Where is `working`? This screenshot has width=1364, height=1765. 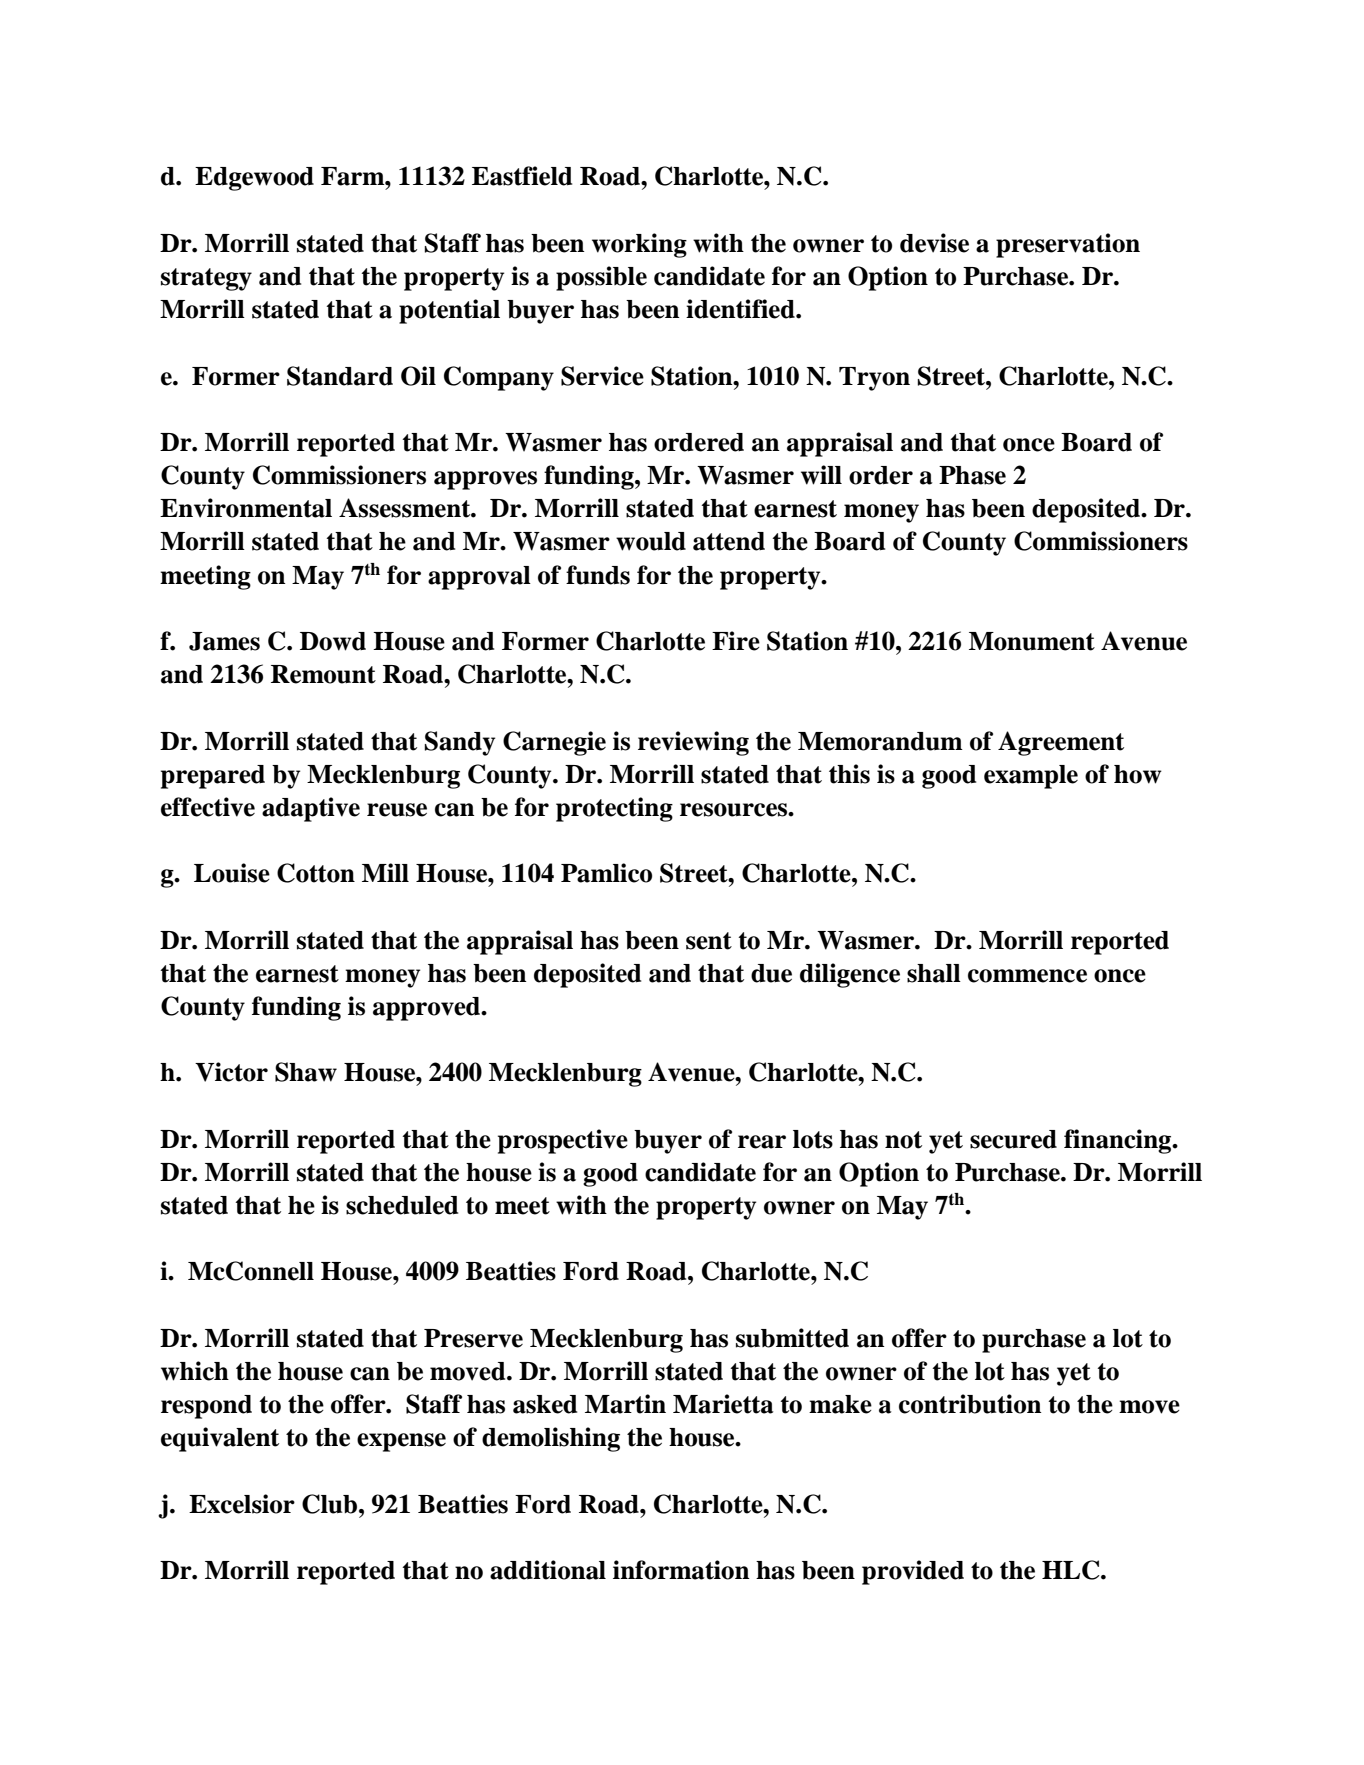
working is located at coordinates (639, 245).
